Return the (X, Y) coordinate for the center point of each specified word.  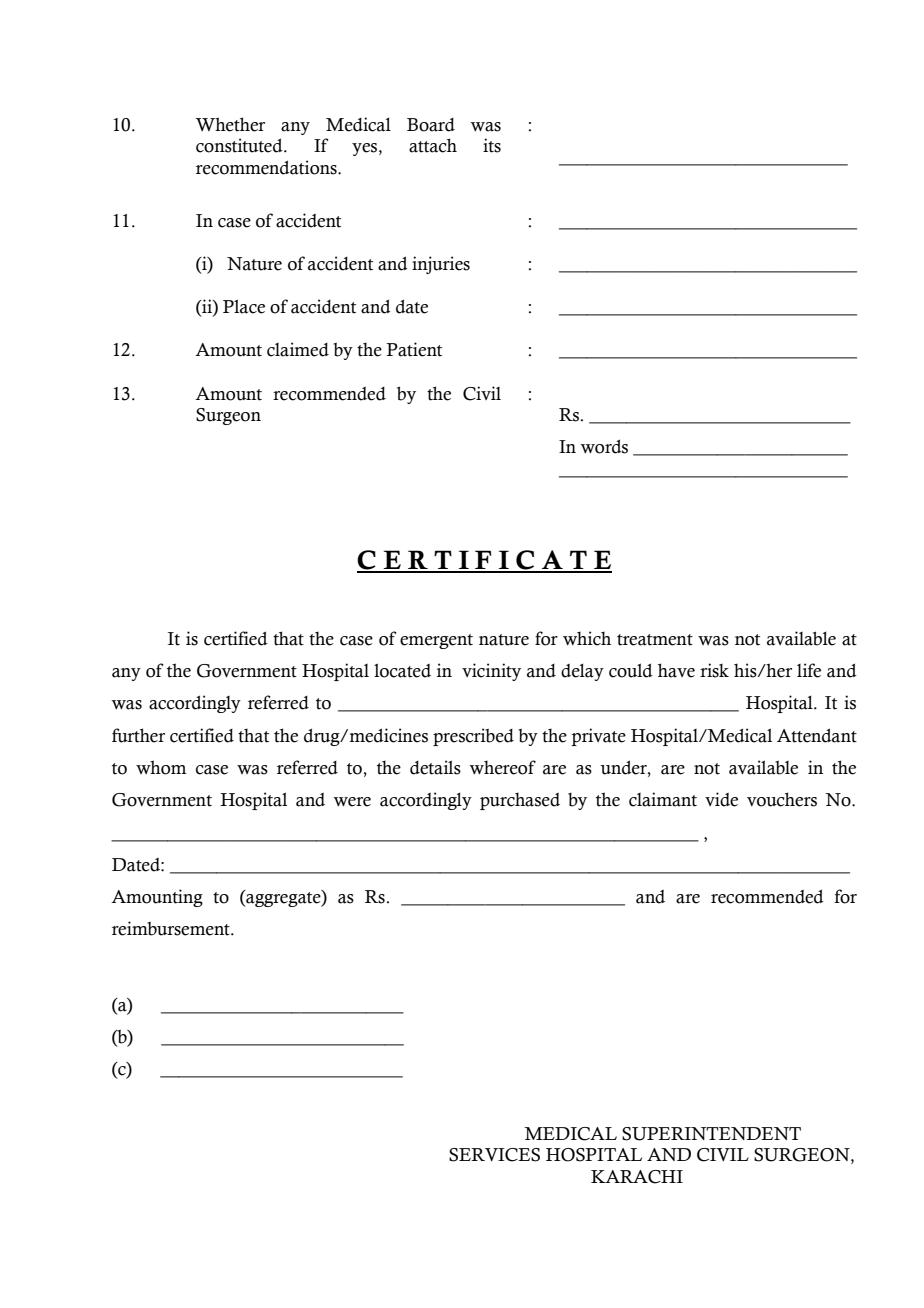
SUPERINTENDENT (711, 1134)
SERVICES (494, 1155)
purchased (520, 801)
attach (433, 145)
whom (161, 767)
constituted (240, 145)
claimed (298, 349)
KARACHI (637, 1177)
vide (721, 799)
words (604, 446)
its (492, 145)
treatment (655, 640)
